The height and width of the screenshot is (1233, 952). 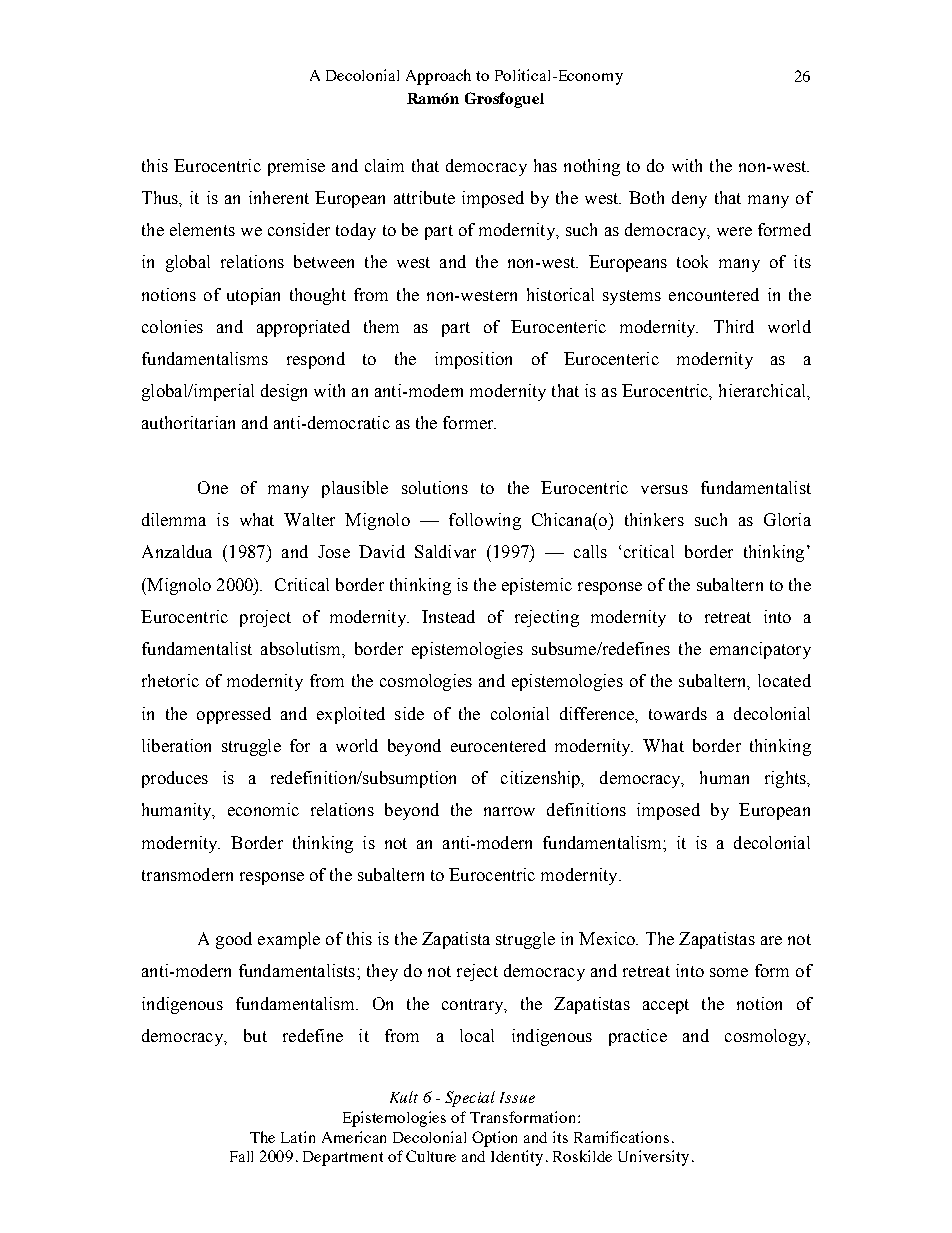 What do you see at coordinates (448, 616) in the screenshot?
I see `Instead` at bounding box center [448, 616].
